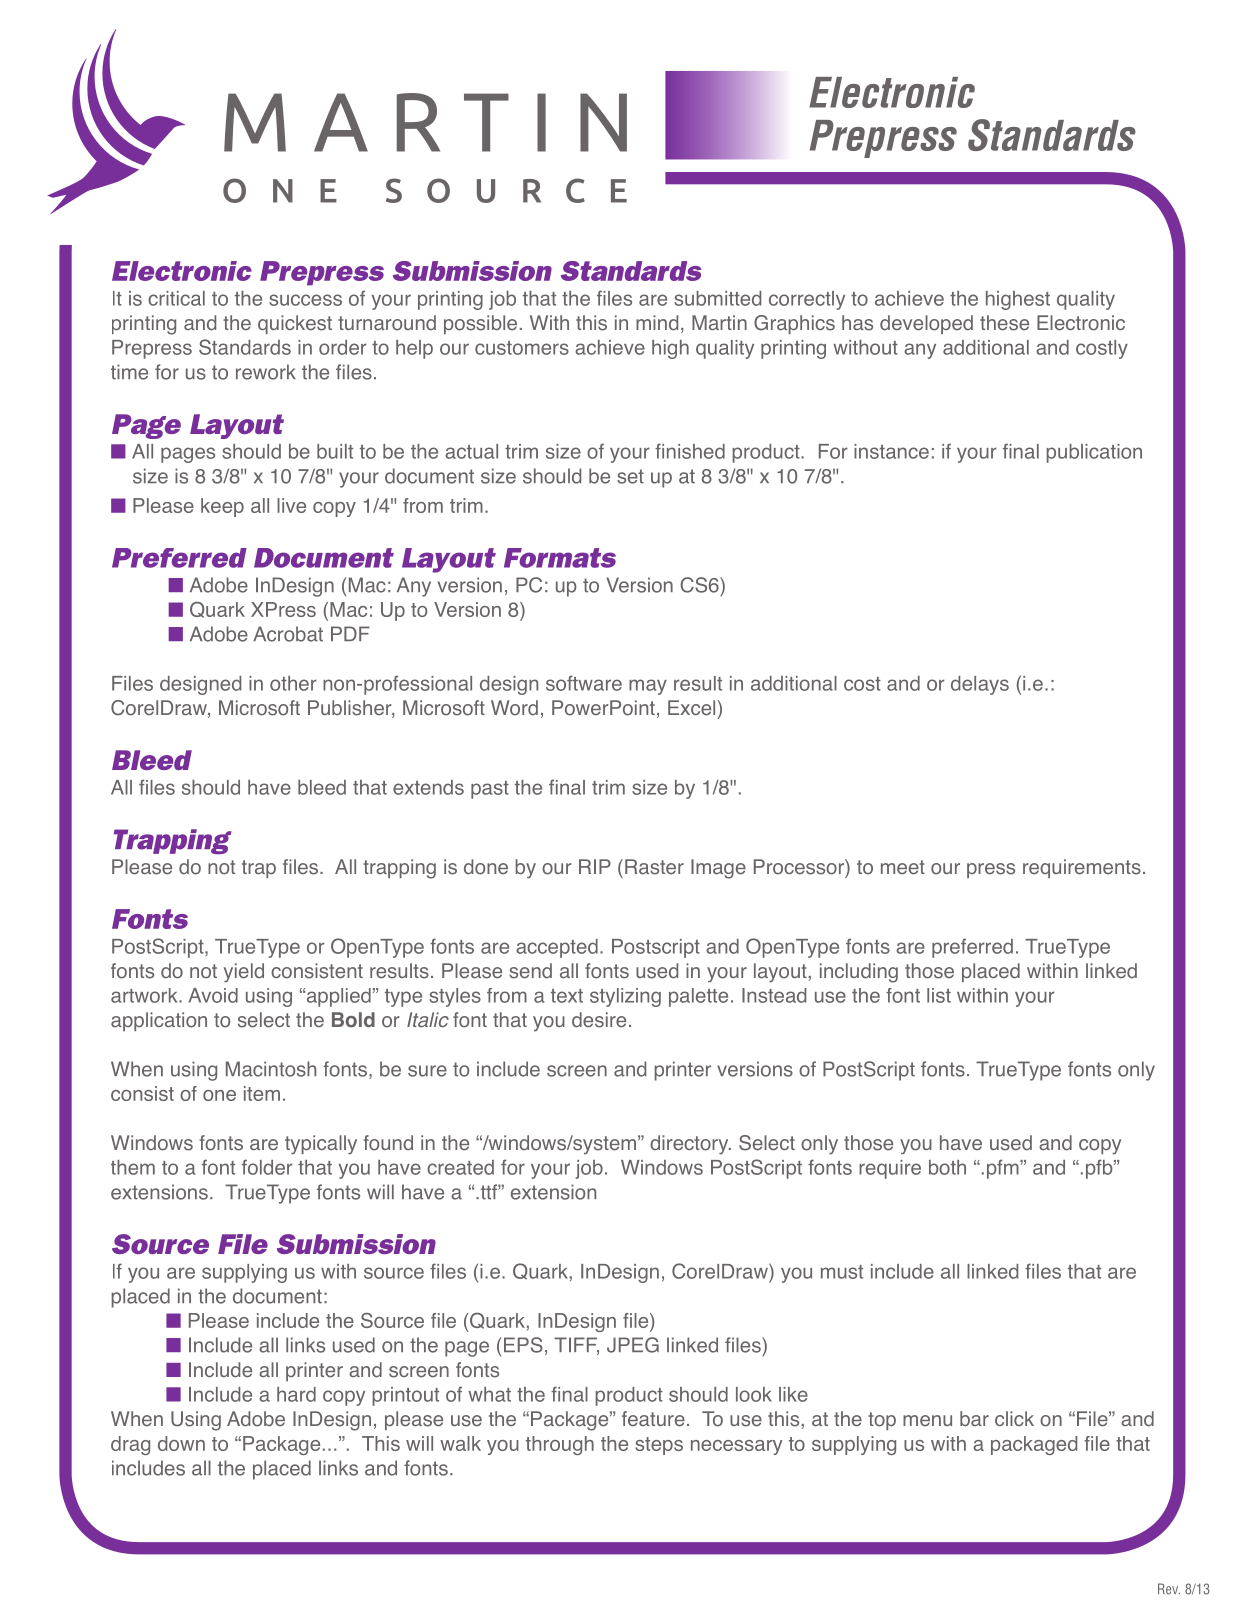 Image resolution: width=1253 pixels, height=1622 pixels. Describe the element at coordinates (659, 1446) in the screenshot. I see `steps` at that location.
